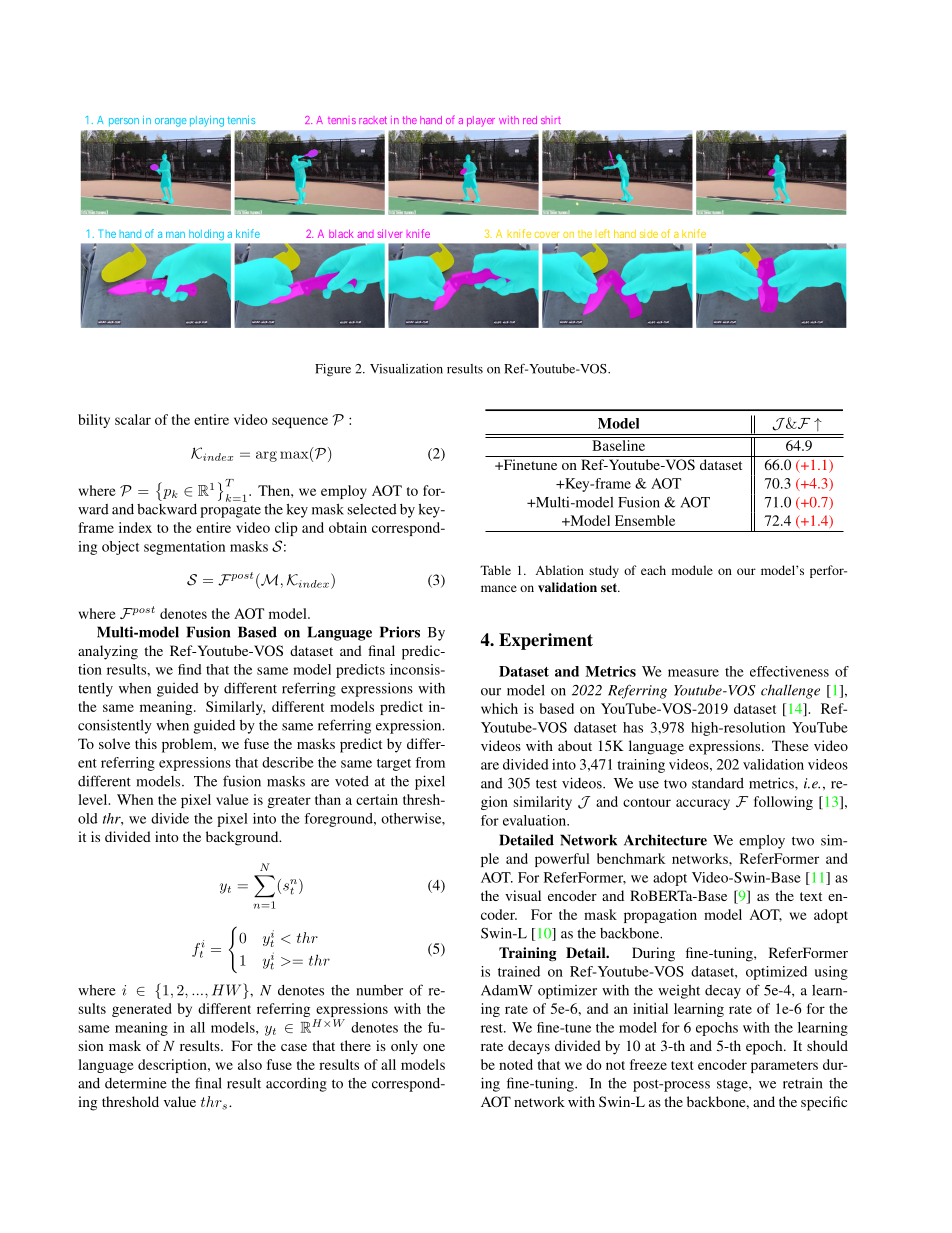  What do you see at coordinates (645, 520) in the screenshot?
I see `Ensemble` at bounding box center [645, 520].
